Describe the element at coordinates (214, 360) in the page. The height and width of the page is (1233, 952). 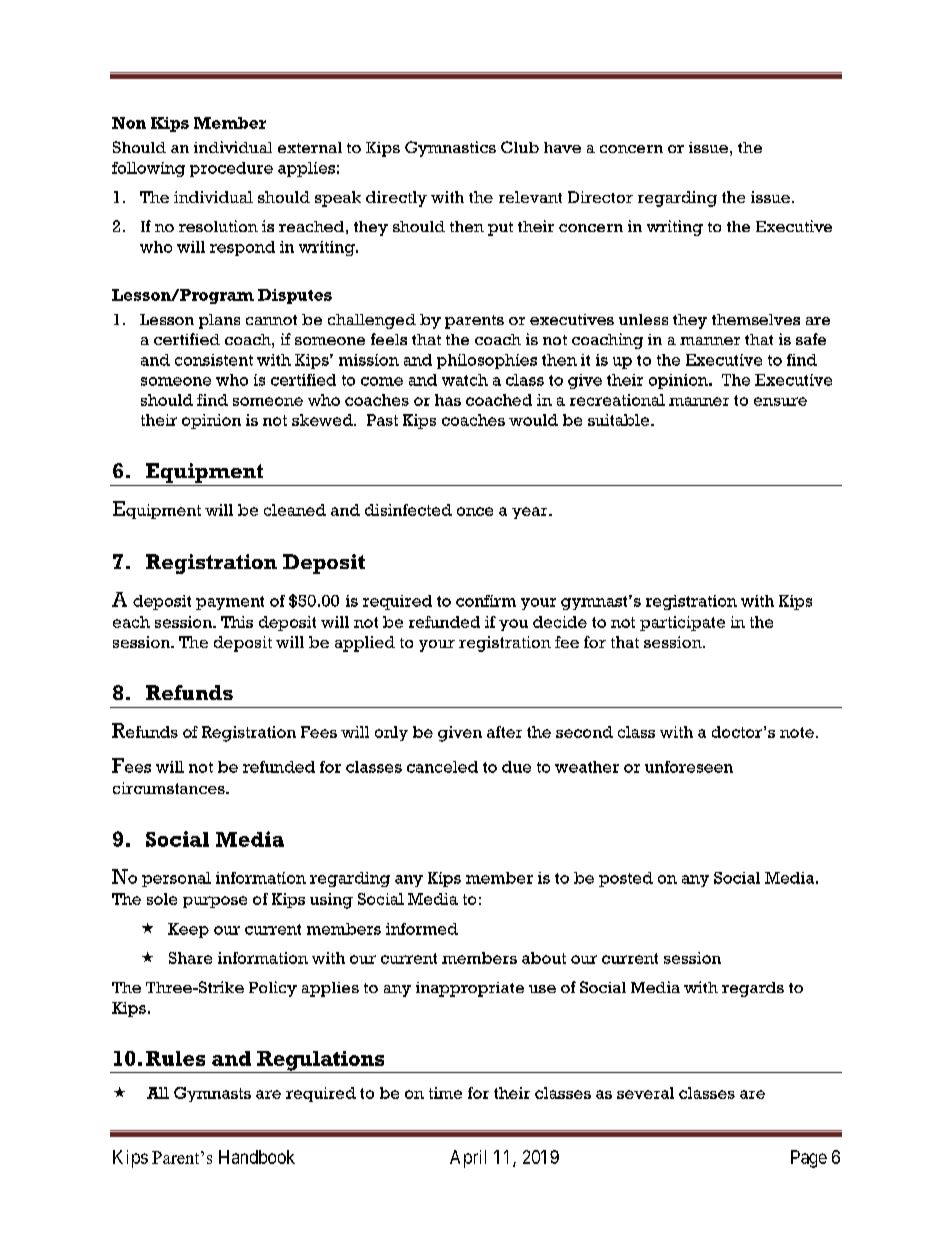
I see `consistent` at that location.
